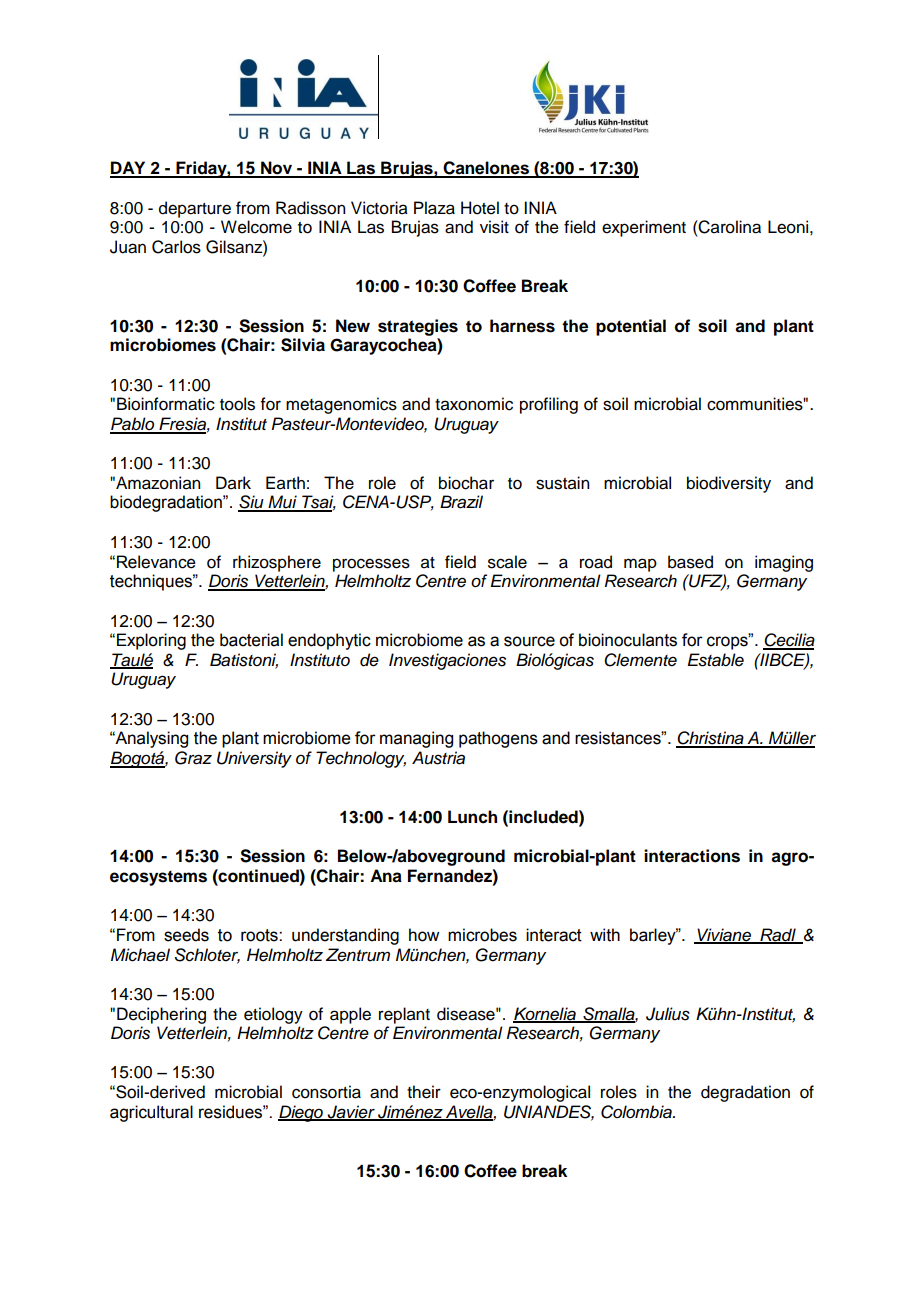 The image size is (924, 1308). What do you see at coordinates (529, 641) in the document?
I see `source` at bounding box center [529, 641].
